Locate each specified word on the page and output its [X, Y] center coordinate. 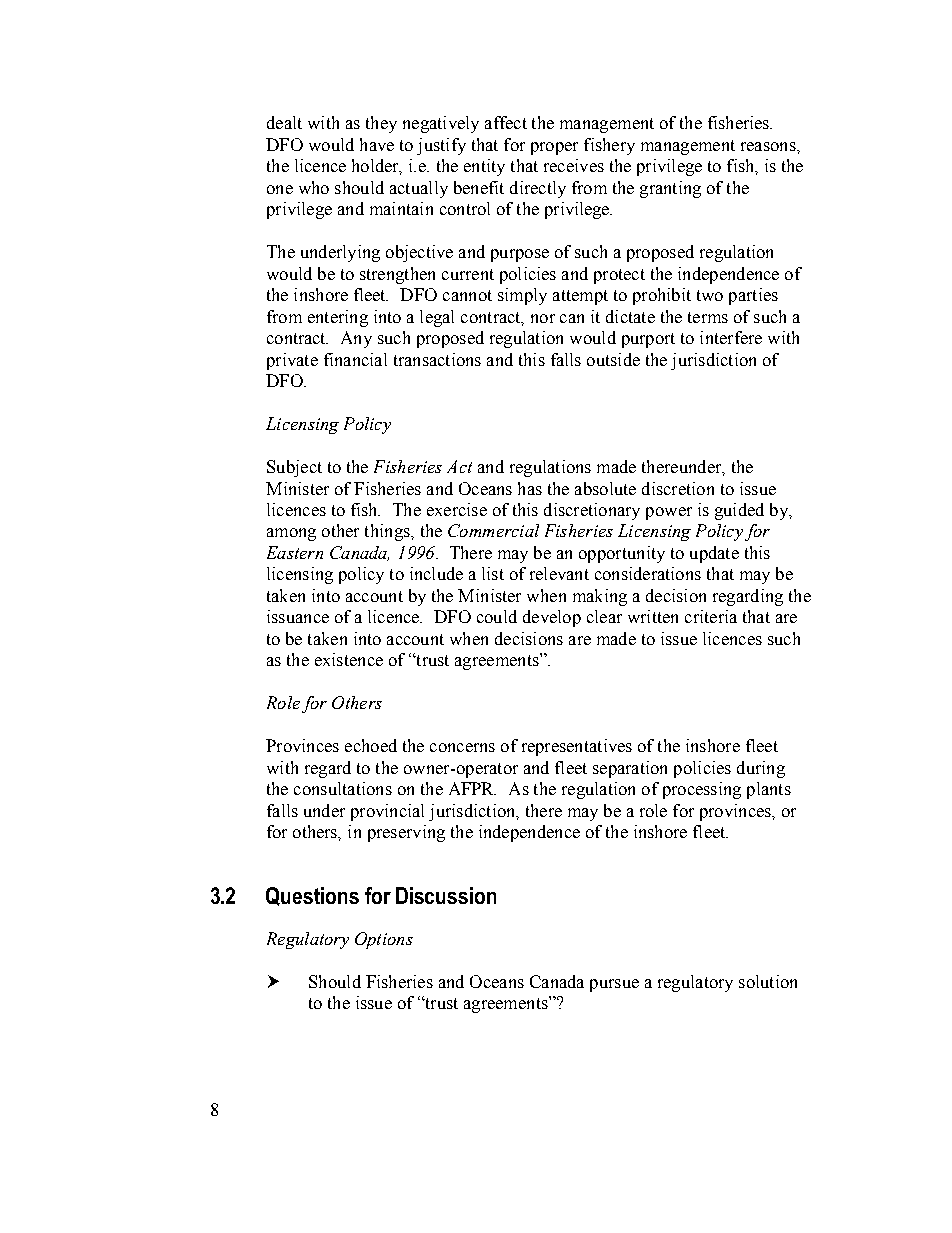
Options [384, 940]
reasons [769, 146]
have [377, 144]
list [493, 573]
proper [554, 148]
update [714, 554]
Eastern [295, 552]
